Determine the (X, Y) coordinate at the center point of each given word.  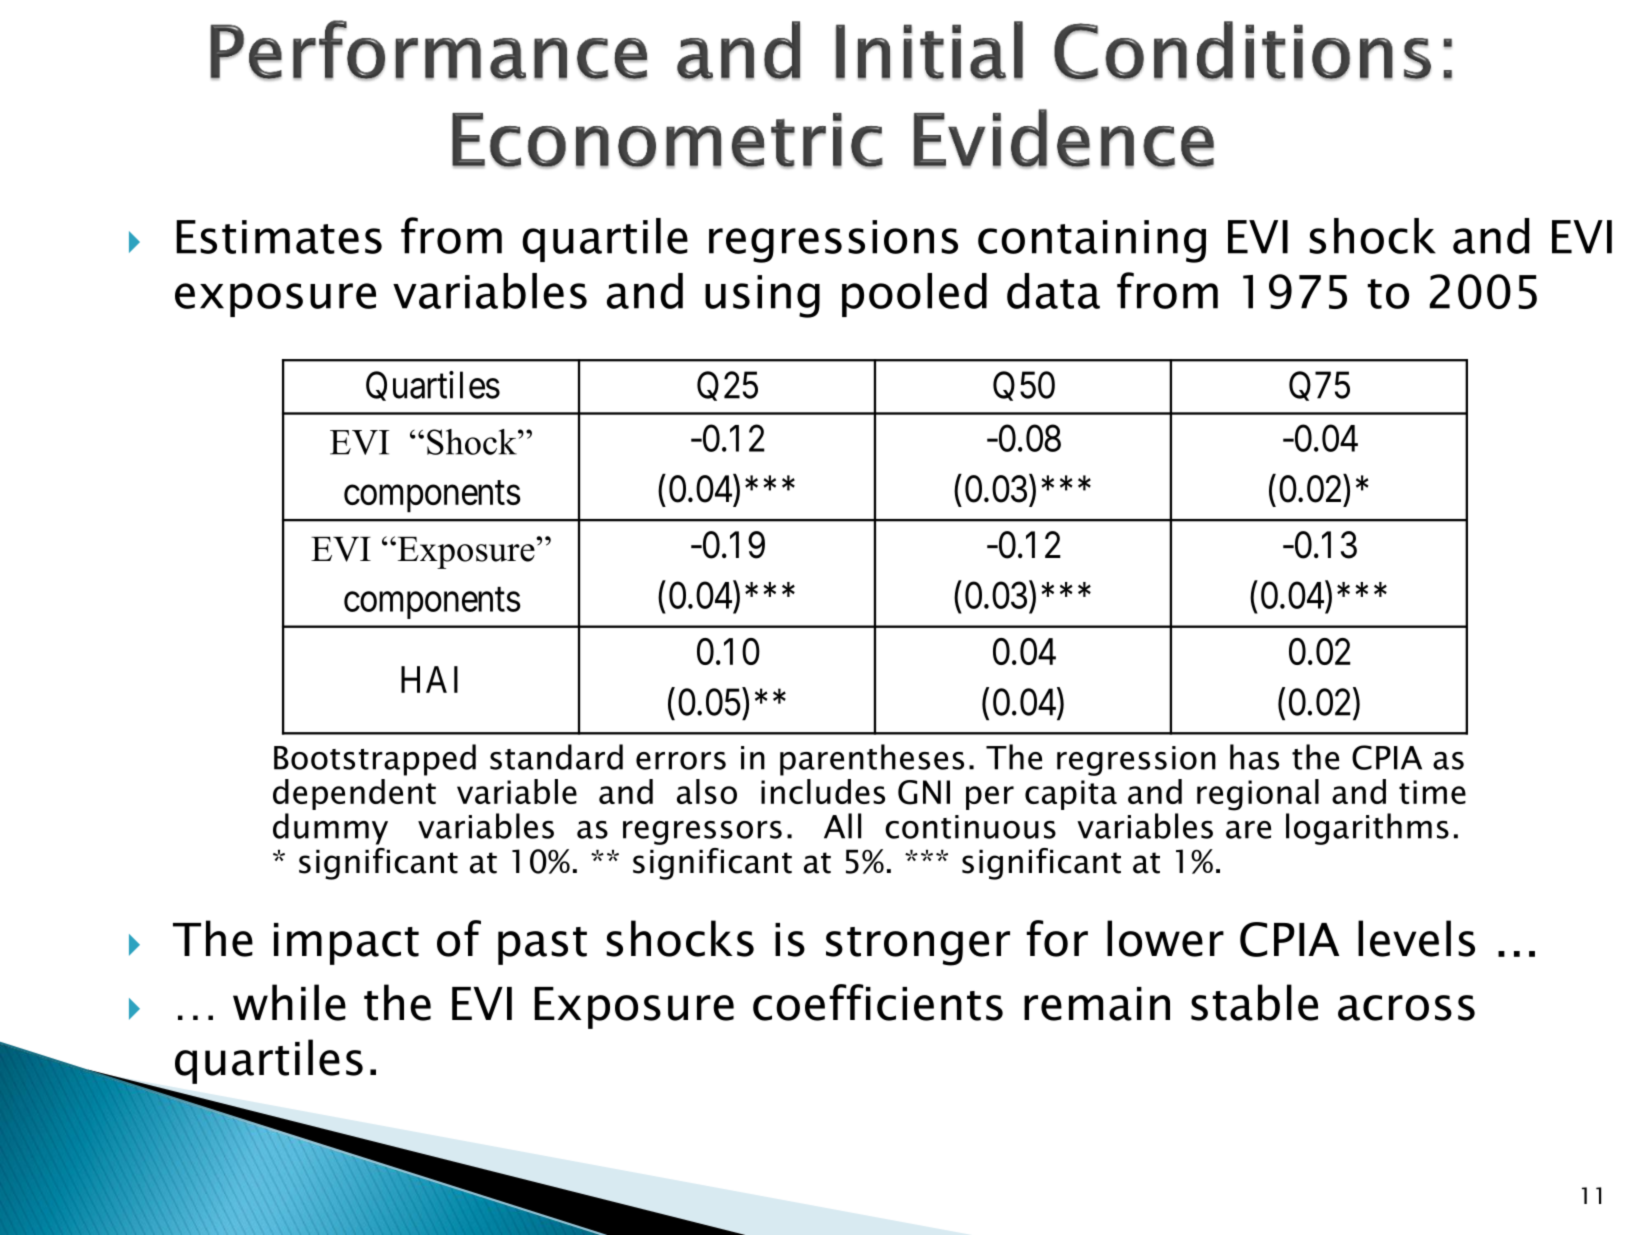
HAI (429, 679)
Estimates (279, 237)
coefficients (878, 1002)
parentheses (872, 760)
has (1254, 757)
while (289, 1002)
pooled (914, 295)
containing (1092, 241)
